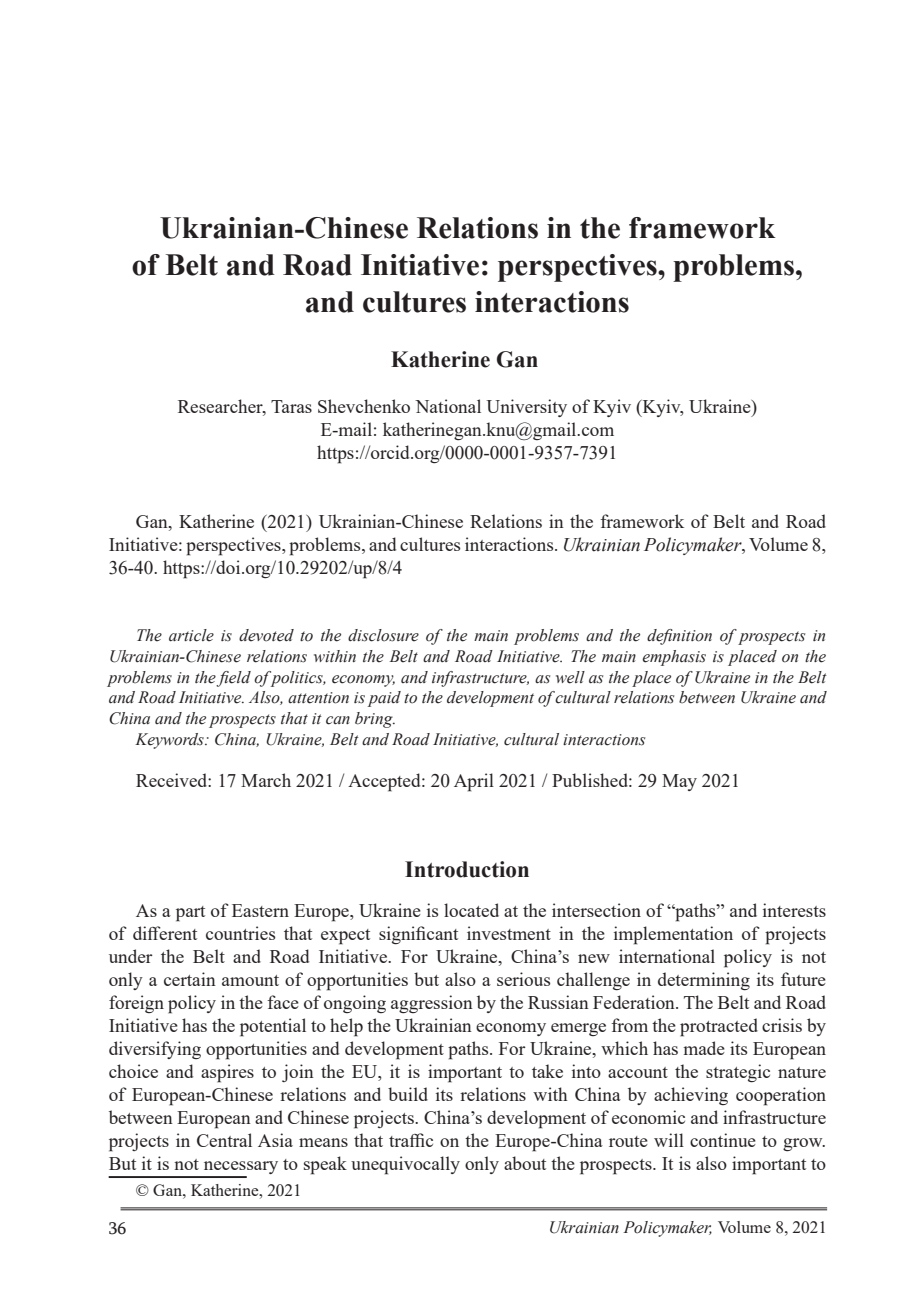 The height and width of the image is (1305, 924). I want to click on definition, so click(679, 637).
